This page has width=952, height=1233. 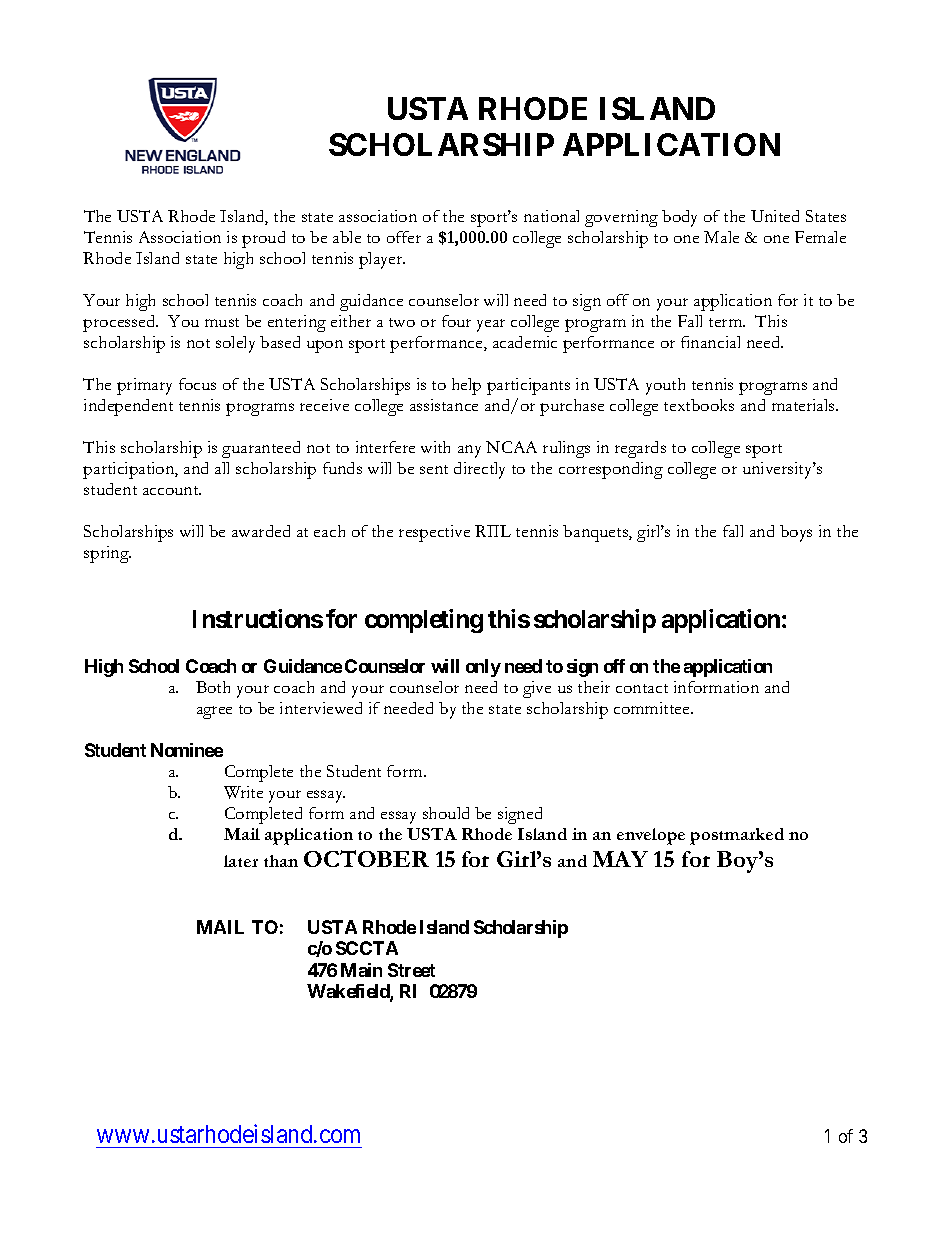 I want to click on focus, so click(x=197, y=384).
